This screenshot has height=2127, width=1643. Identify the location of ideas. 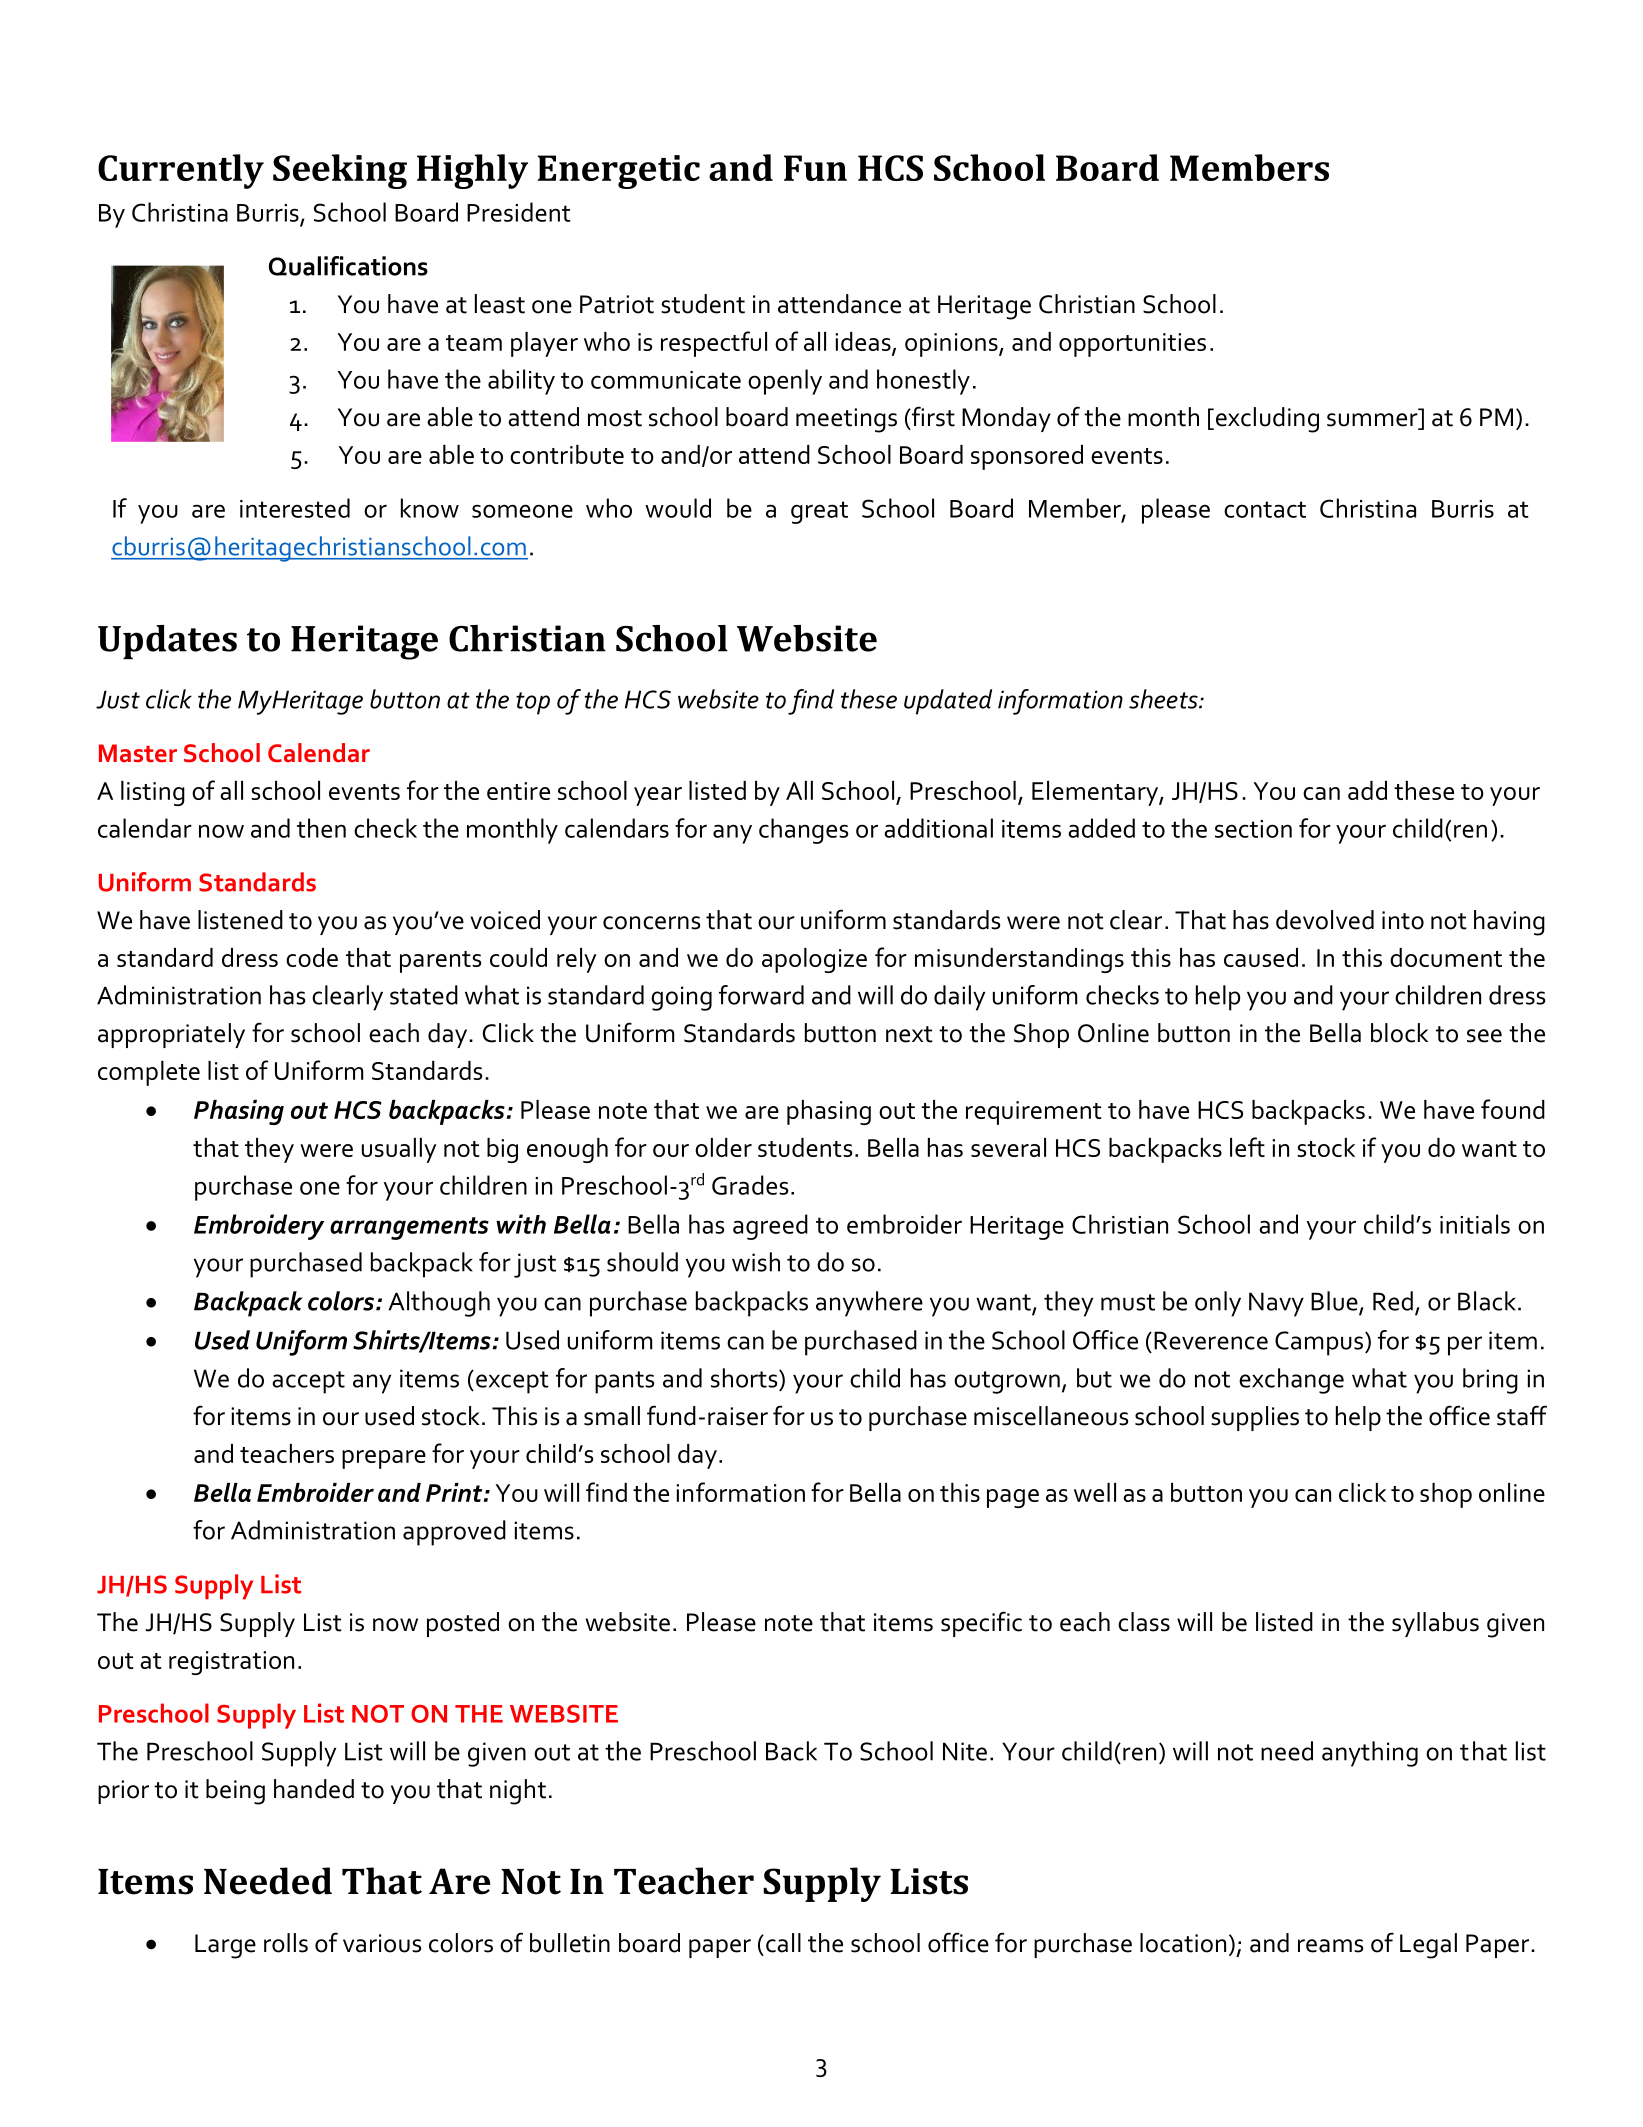
(864, 342).
